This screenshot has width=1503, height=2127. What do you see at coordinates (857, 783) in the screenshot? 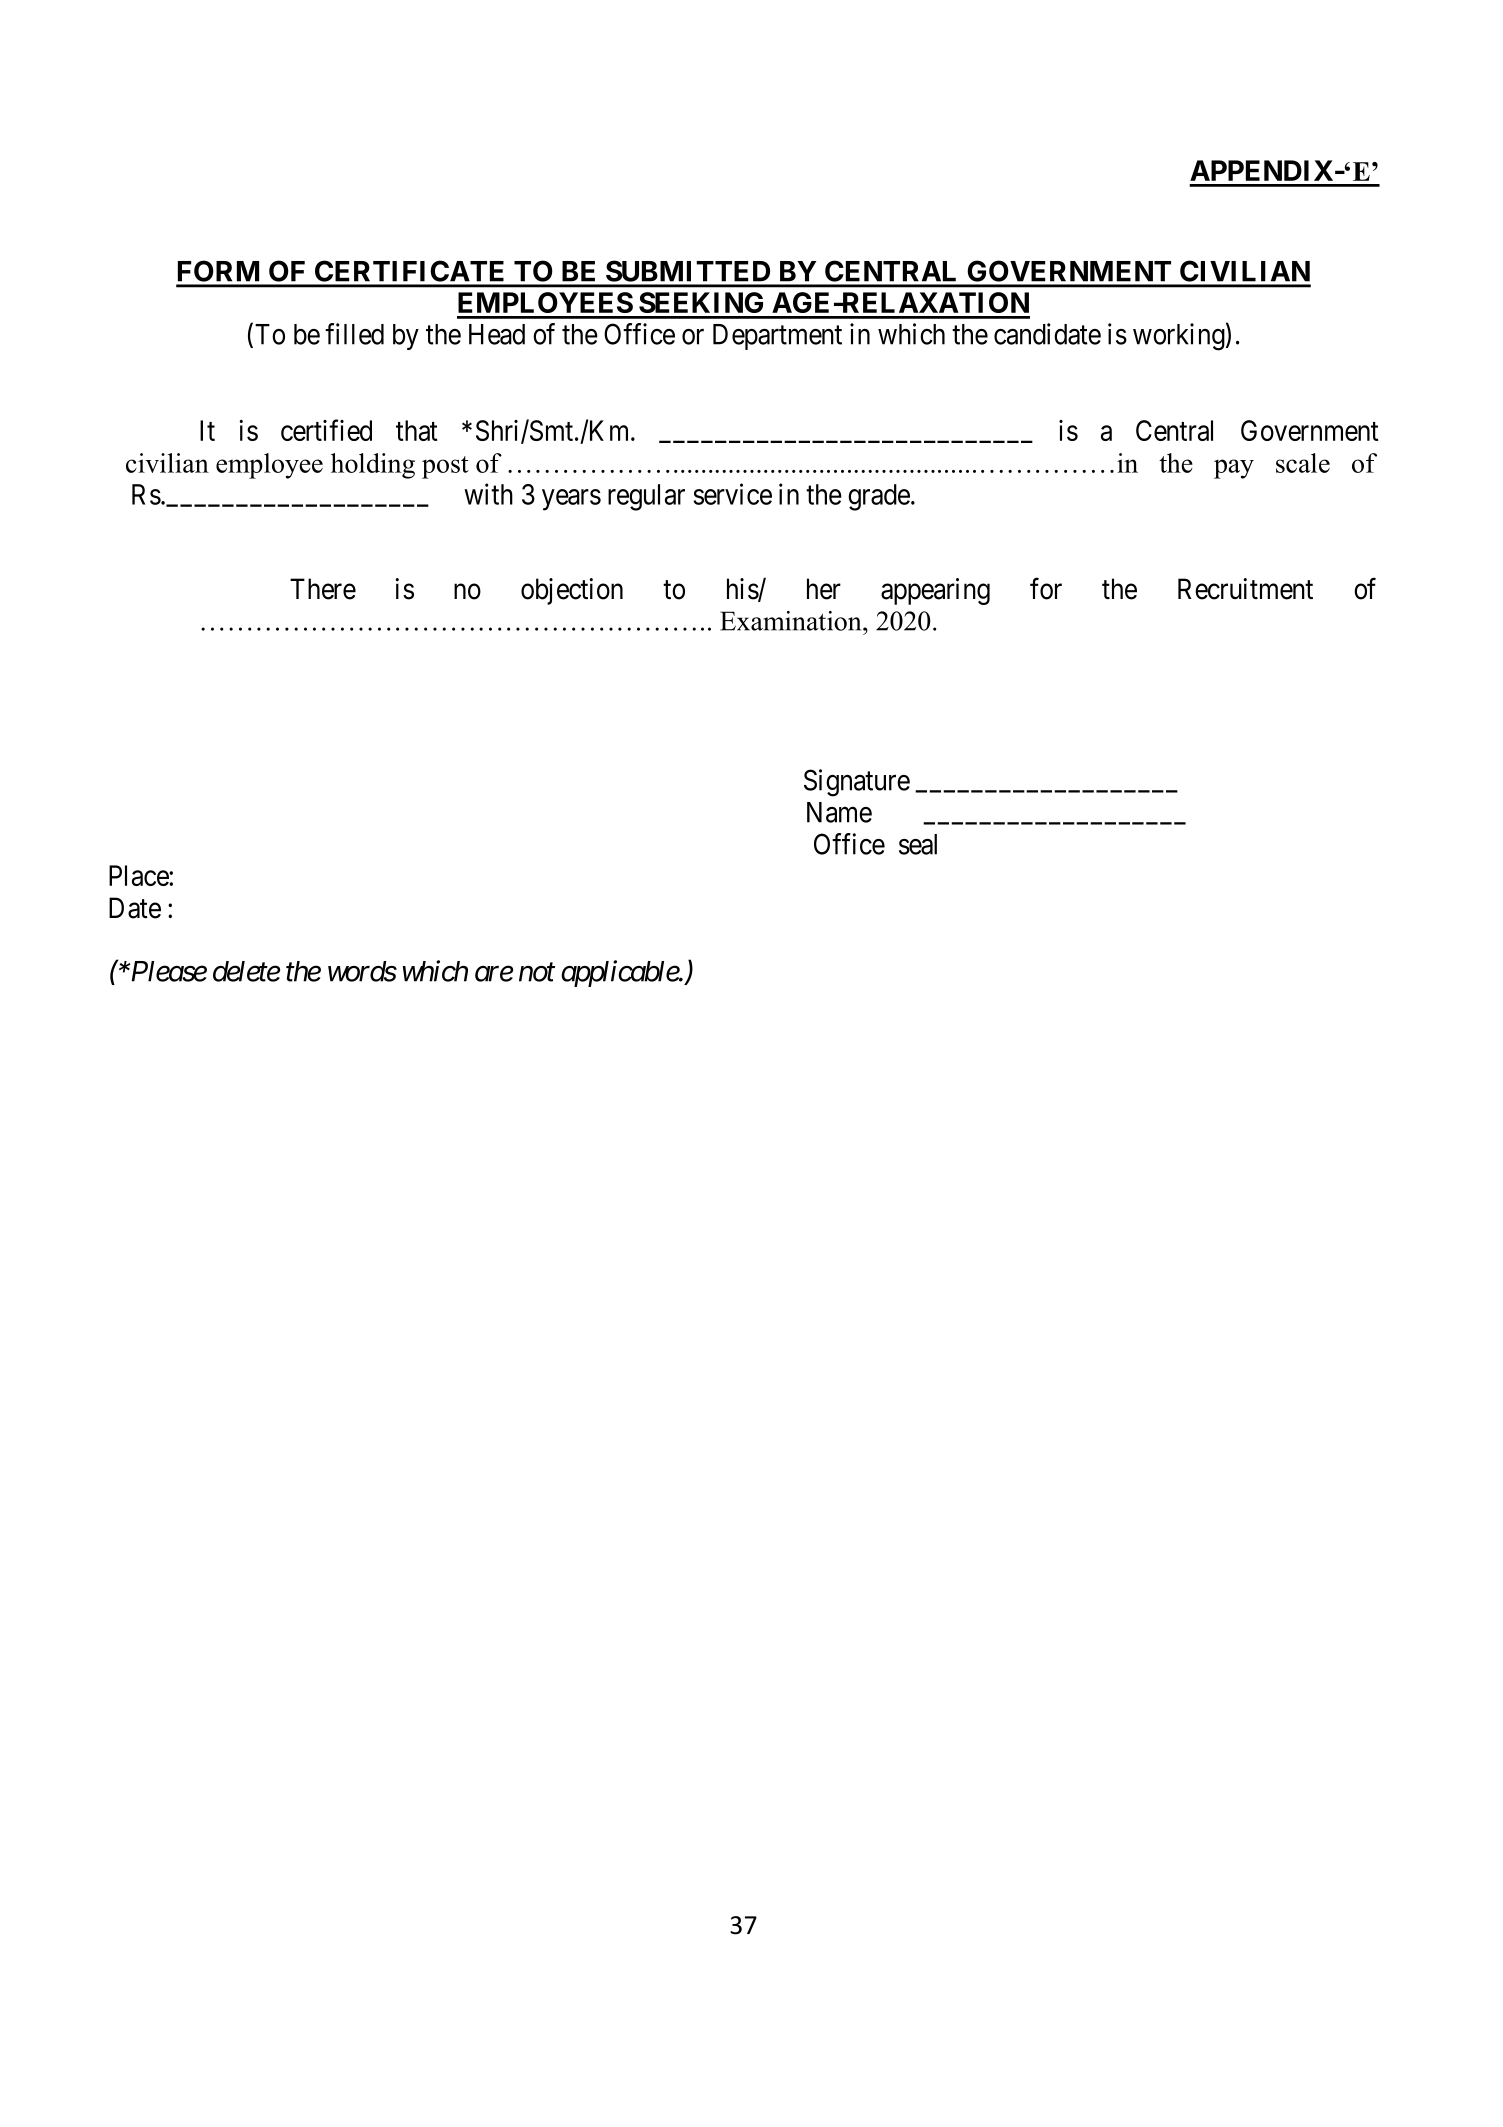
I see `Signature` at bounding box center [857, 783].
